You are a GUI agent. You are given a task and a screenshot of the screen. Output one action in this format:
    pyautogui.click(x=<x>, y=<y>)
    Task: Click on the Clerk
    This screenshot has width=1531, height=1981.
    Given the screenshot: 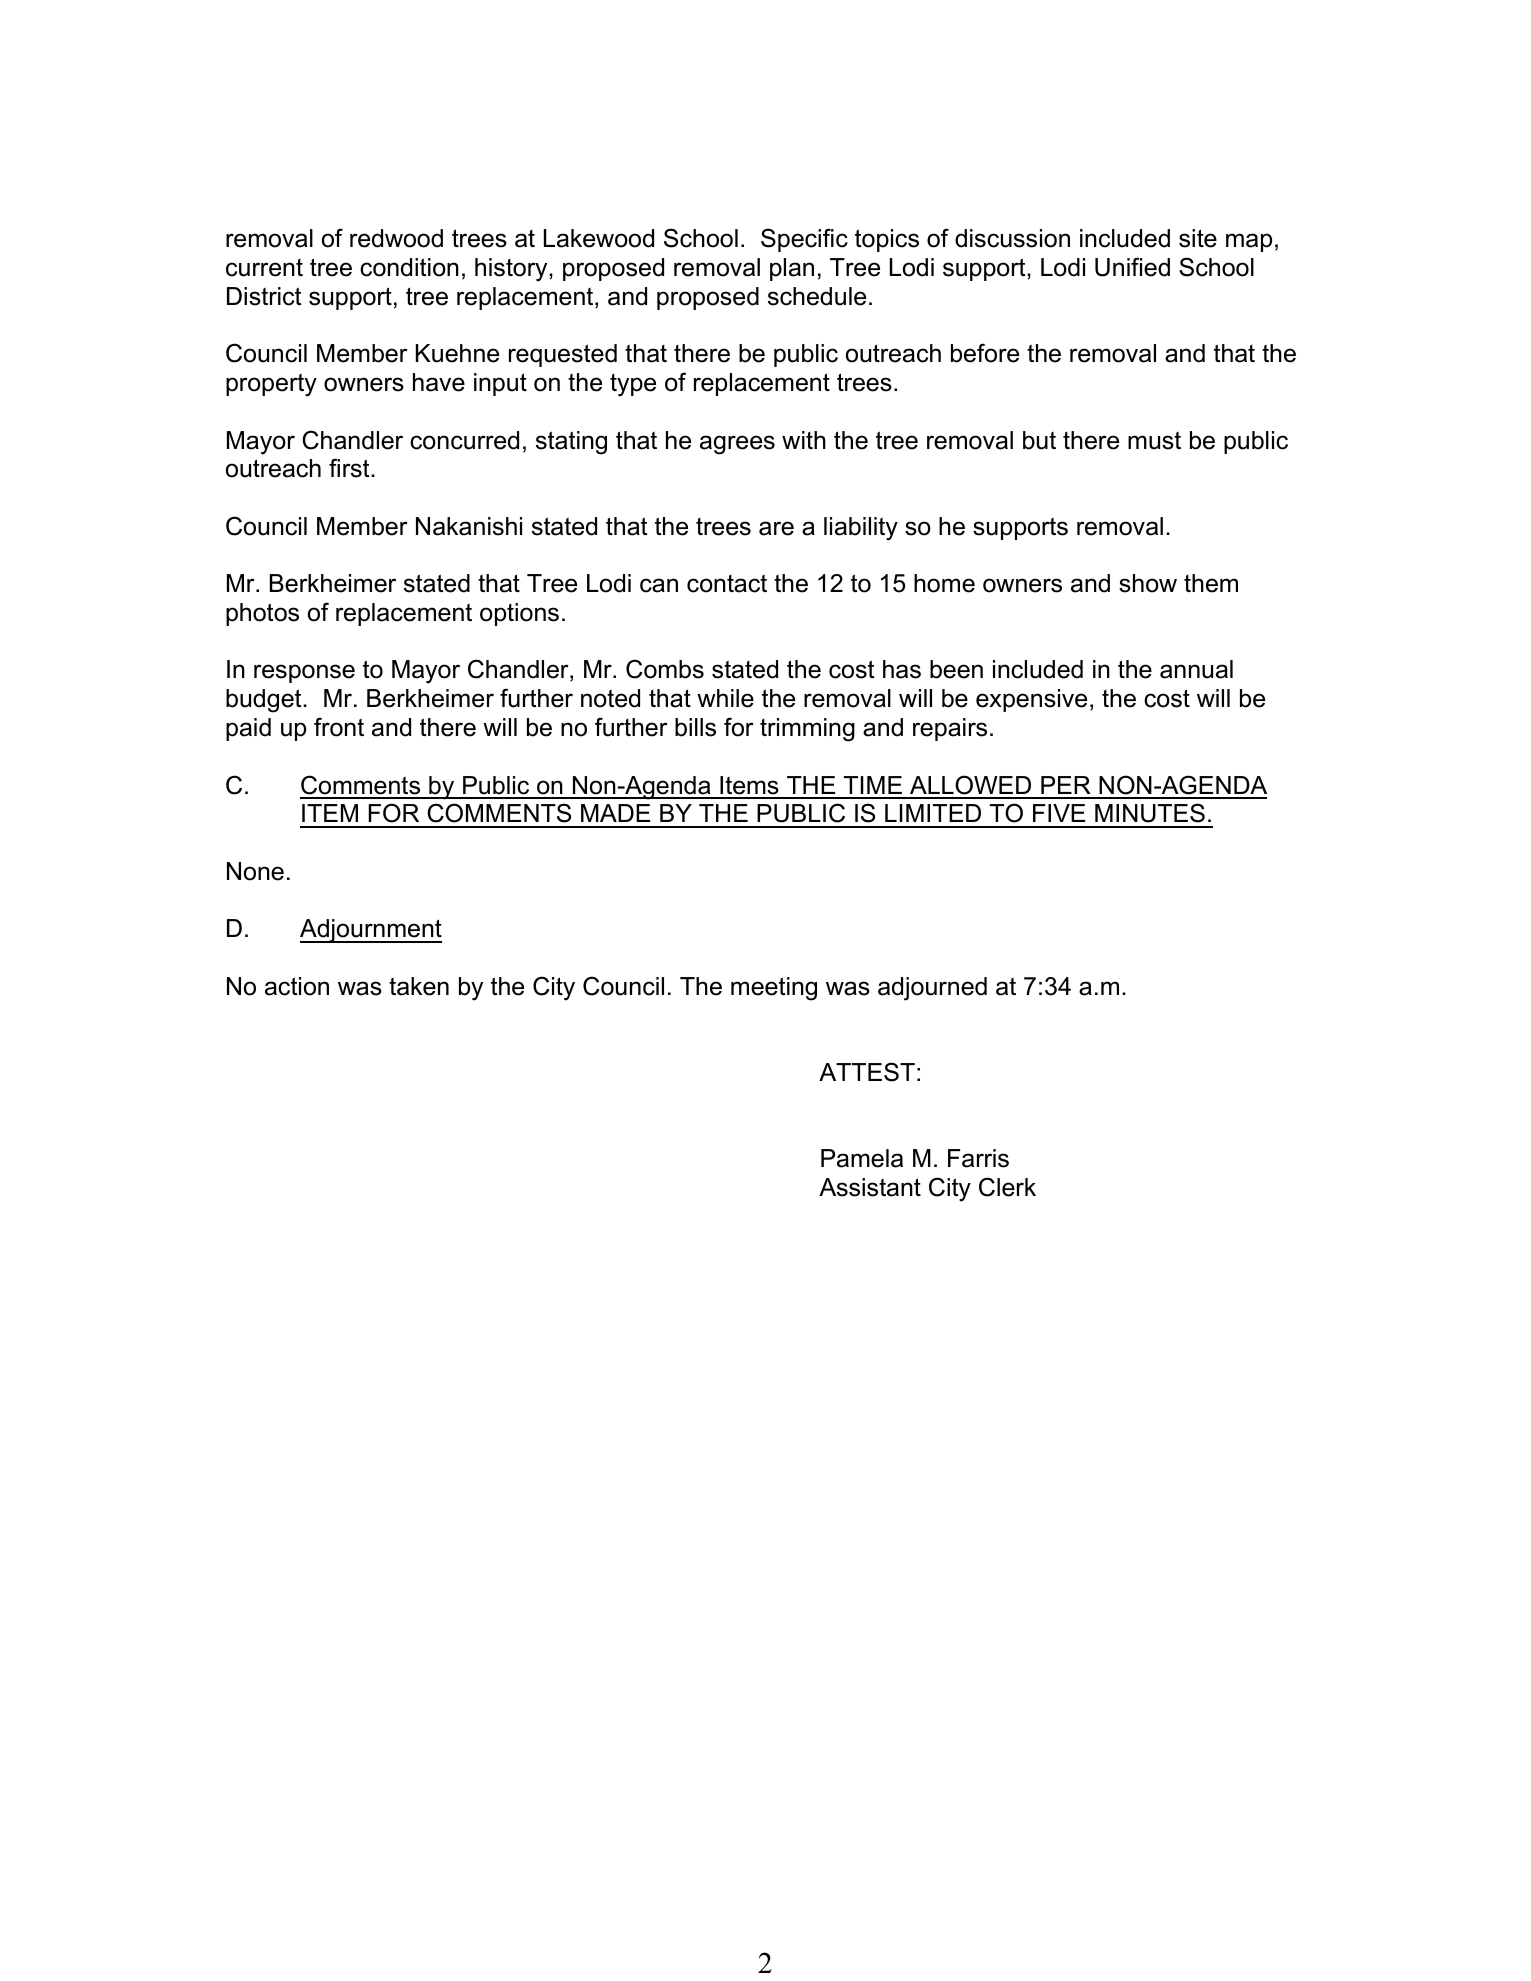 What is the action you would take?
    pyautogui.click(x=1007, y=1187)
